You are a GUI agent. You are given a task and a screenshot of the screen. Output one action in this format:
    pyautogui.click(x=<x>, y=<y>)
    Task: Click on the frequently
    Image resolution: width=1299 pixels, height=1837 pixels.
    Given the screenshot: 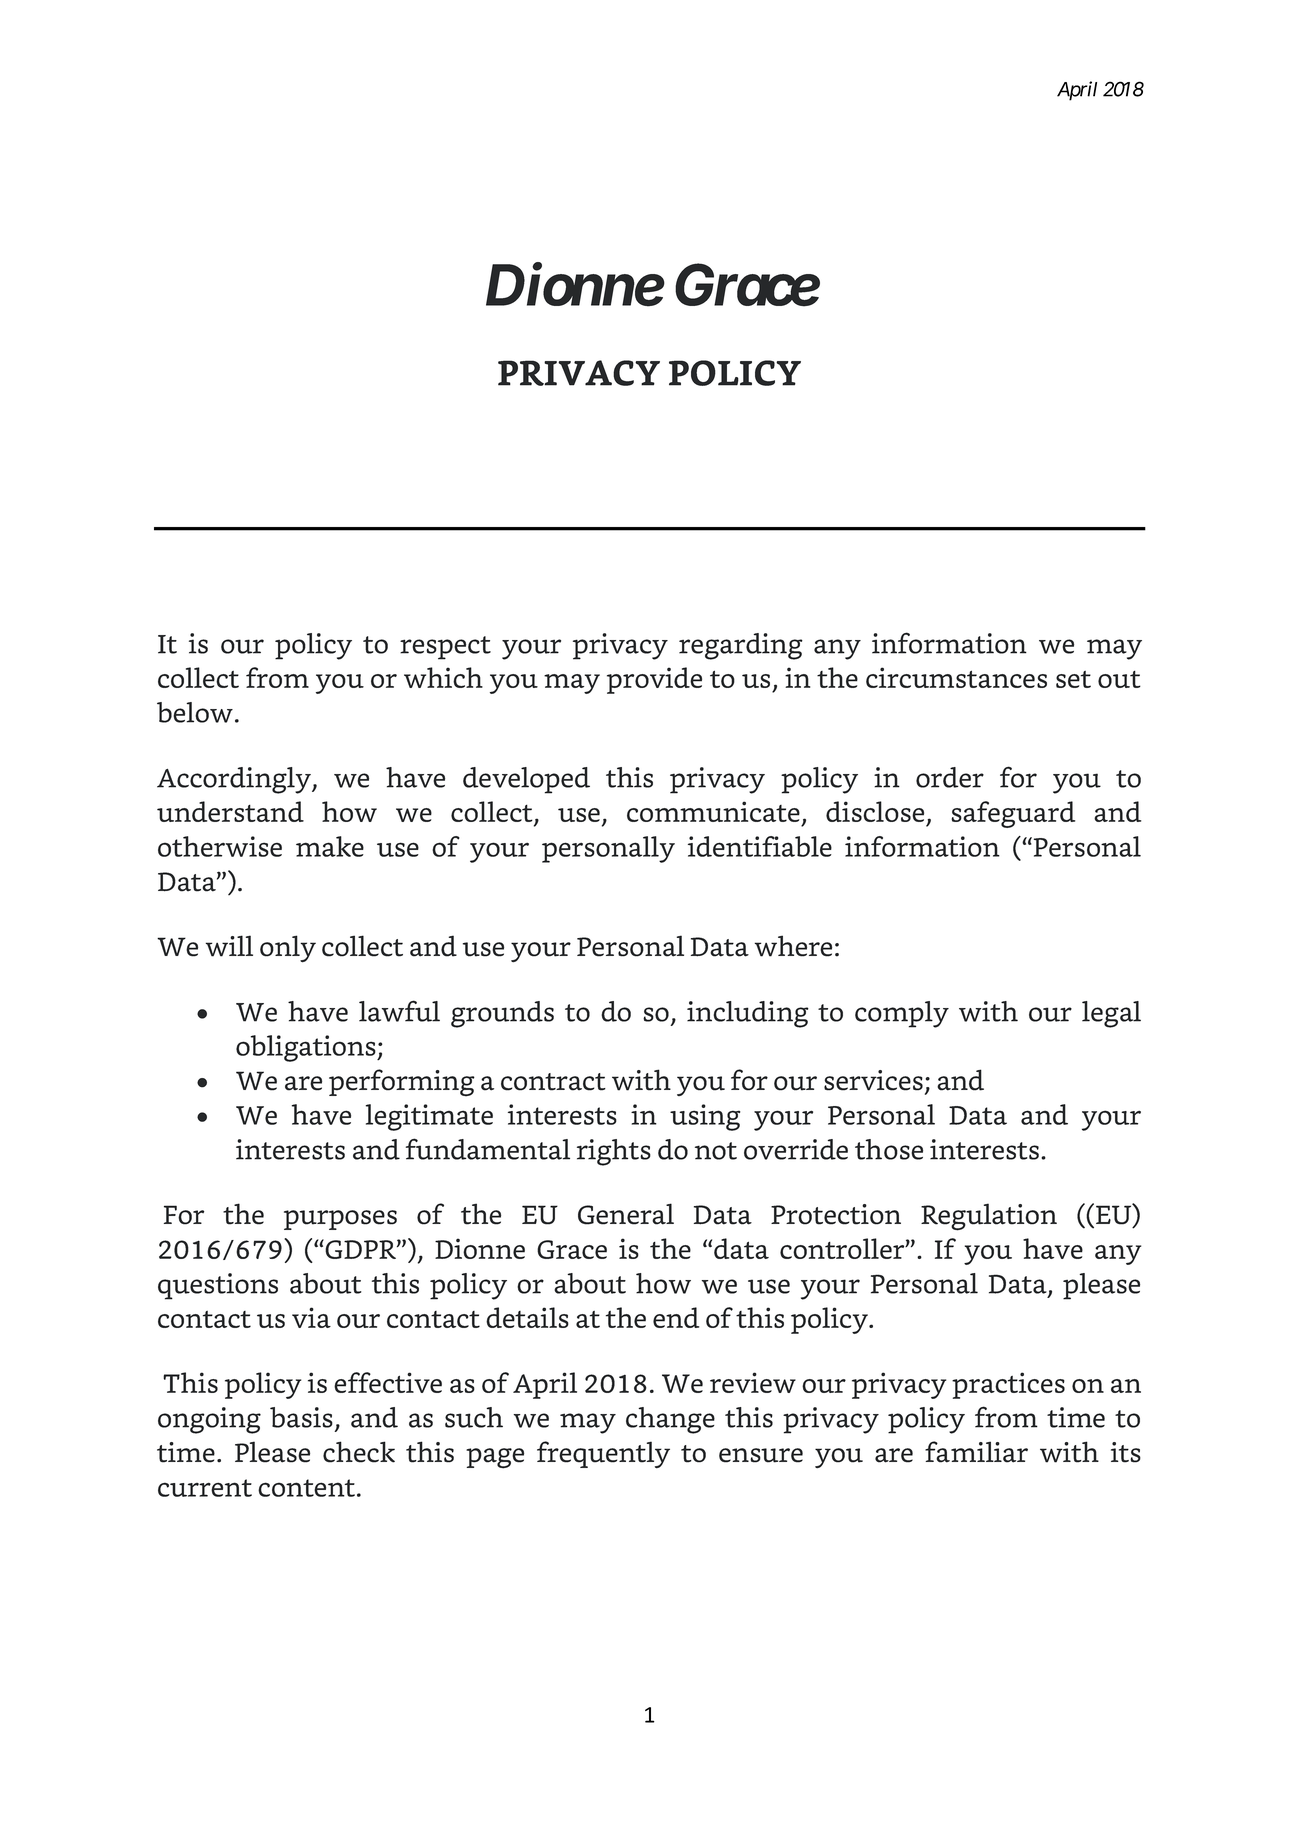 What is the action you would take?
    pyautogui.click(x=603, y=1454)
